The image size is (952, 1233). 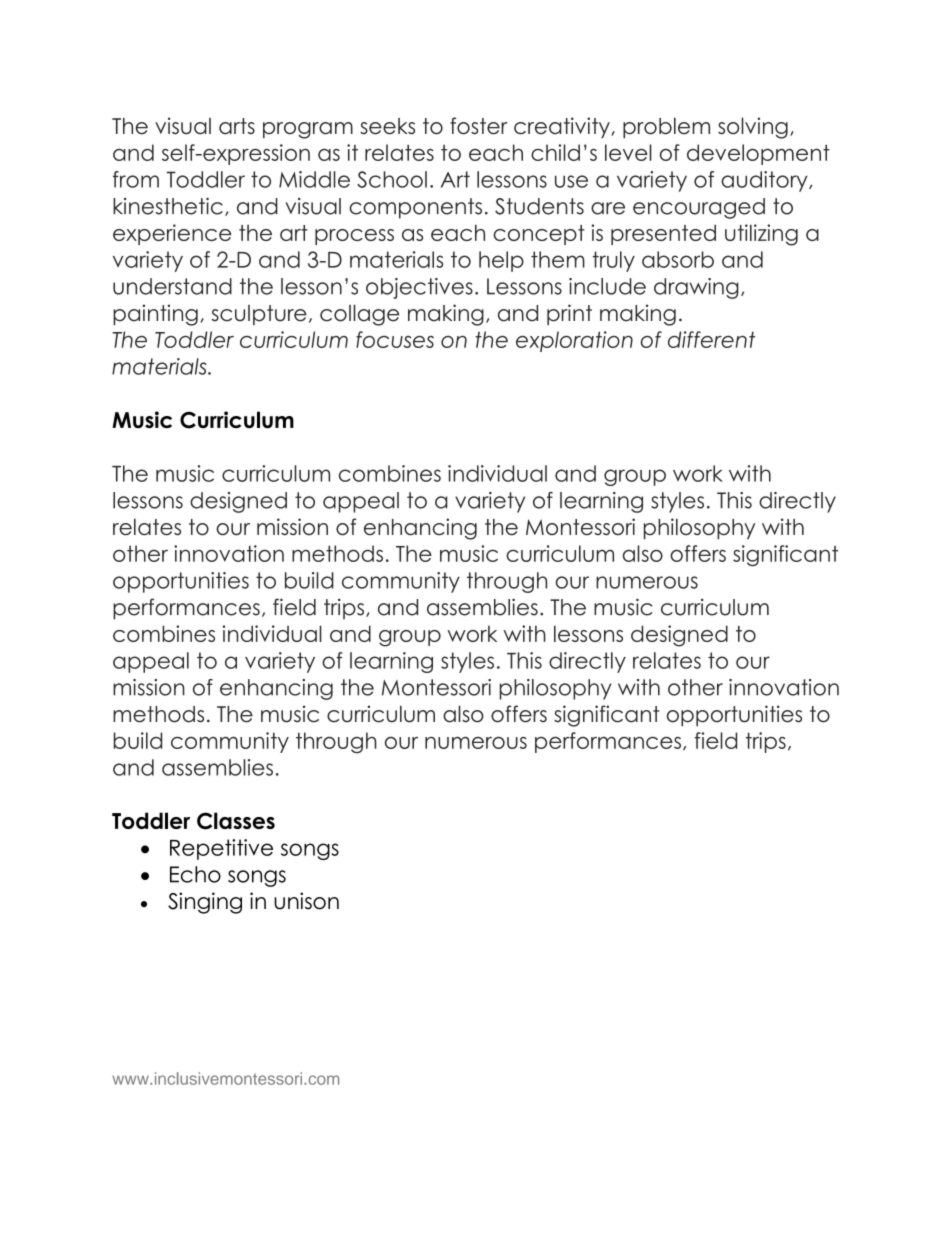 I want to click on unison, so click(x=306, y=901).
